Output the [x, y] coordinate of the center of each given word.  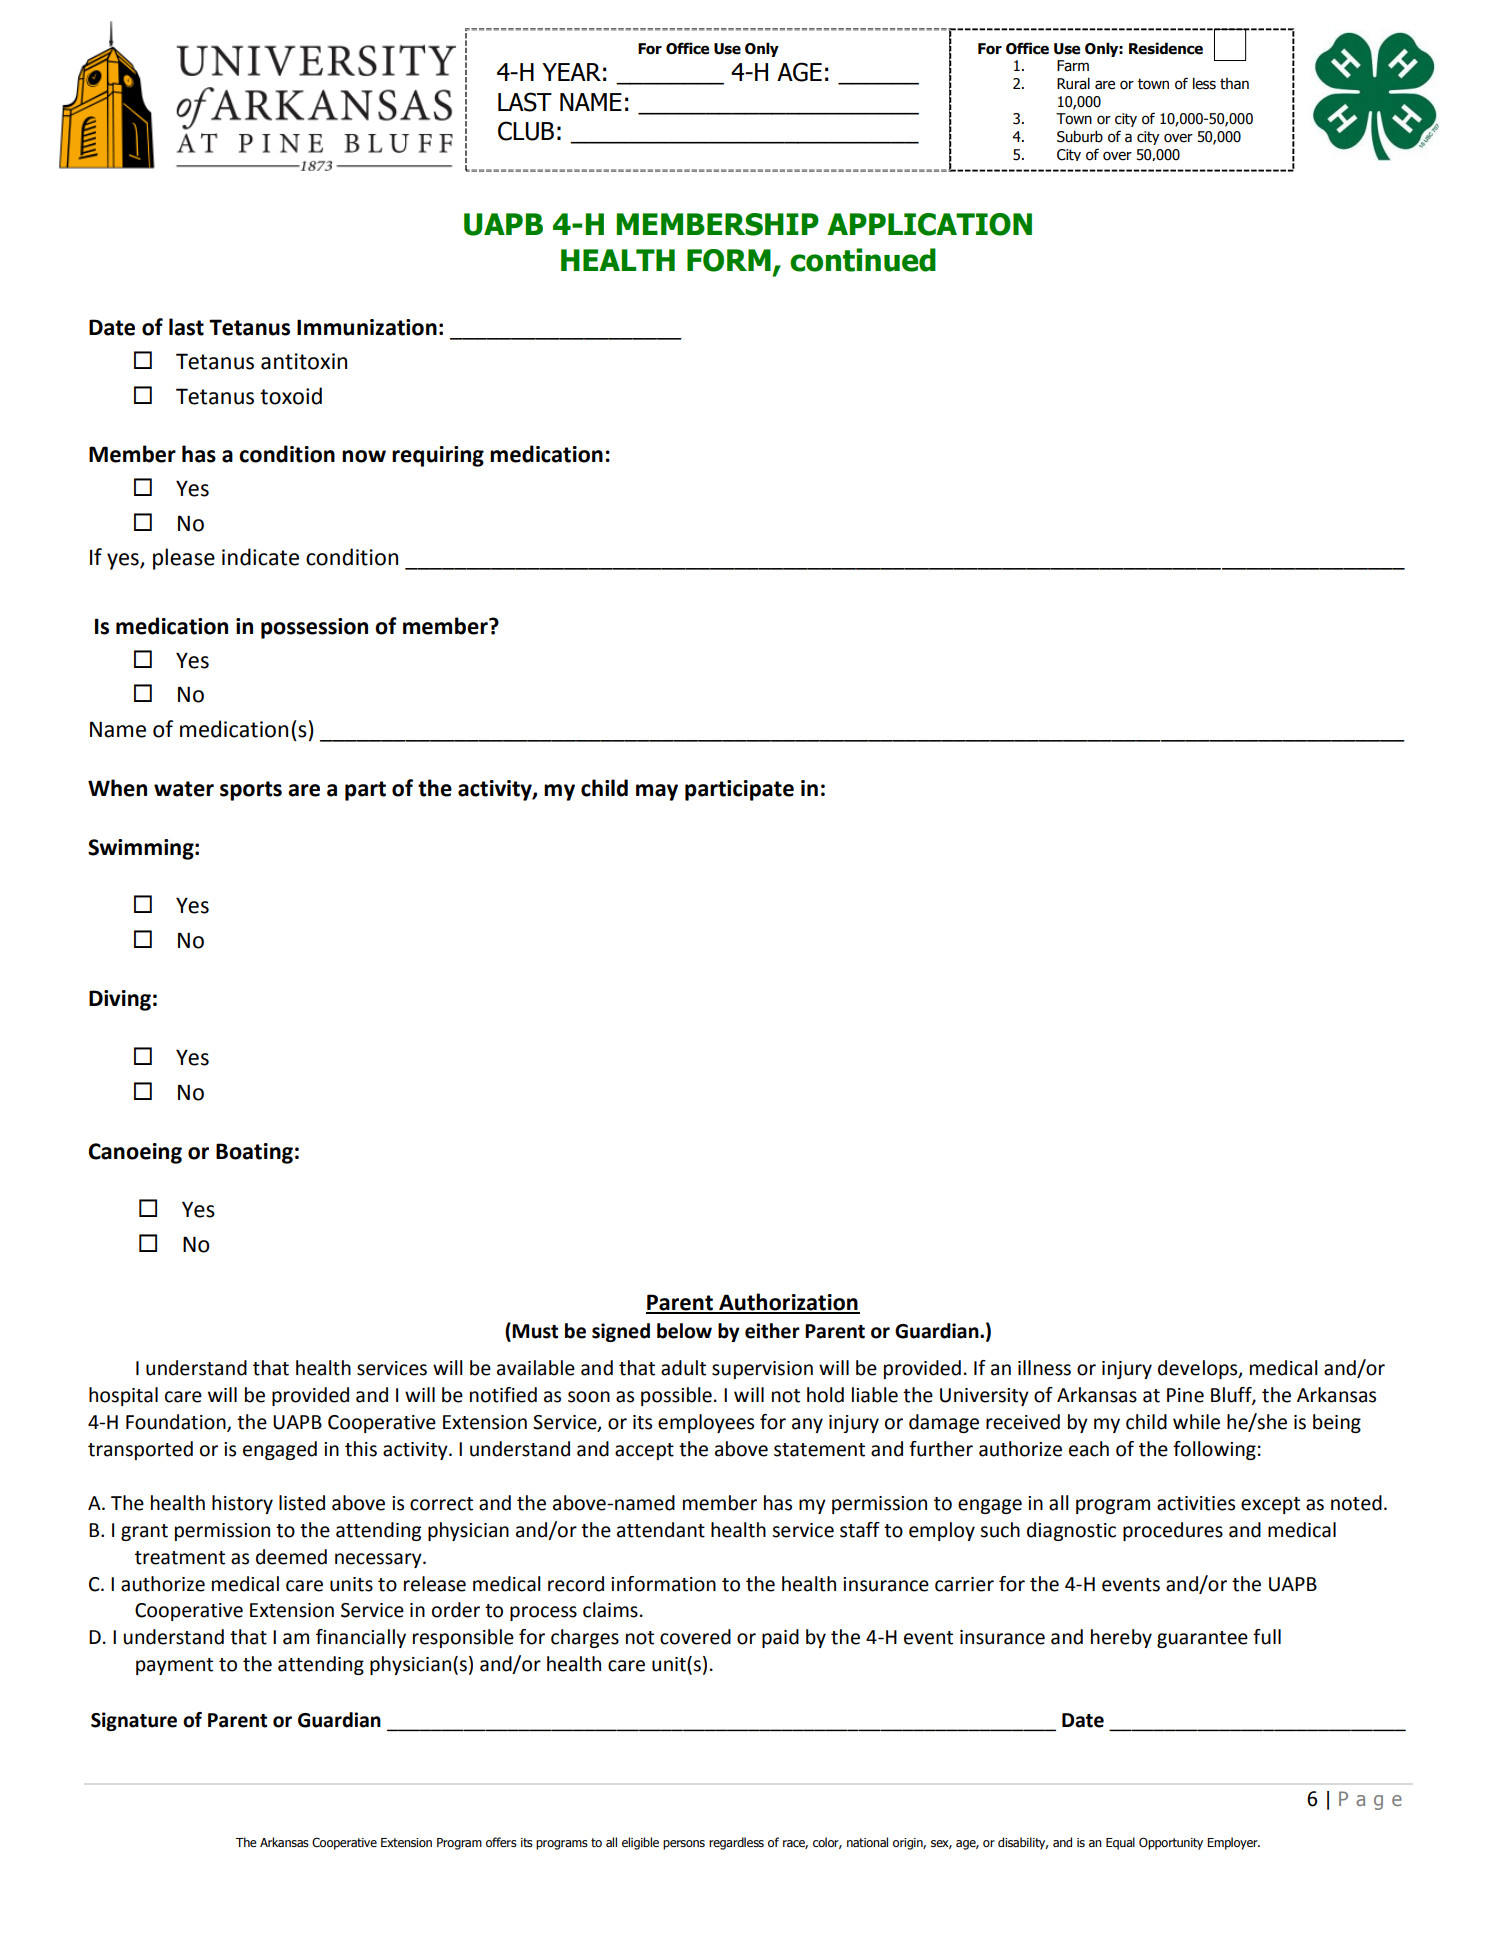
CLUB [526, 131]
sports [251, 791]
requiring [438, 456]
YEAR [571, 72]
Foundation [177, 1423]
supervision [762, 1370]
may [657, 792]
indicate [260, 557]
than [1234, 84]
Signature [134, 1721]
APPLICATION [929, 224]
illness [1044, 1368]
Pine [1185, 1395]
